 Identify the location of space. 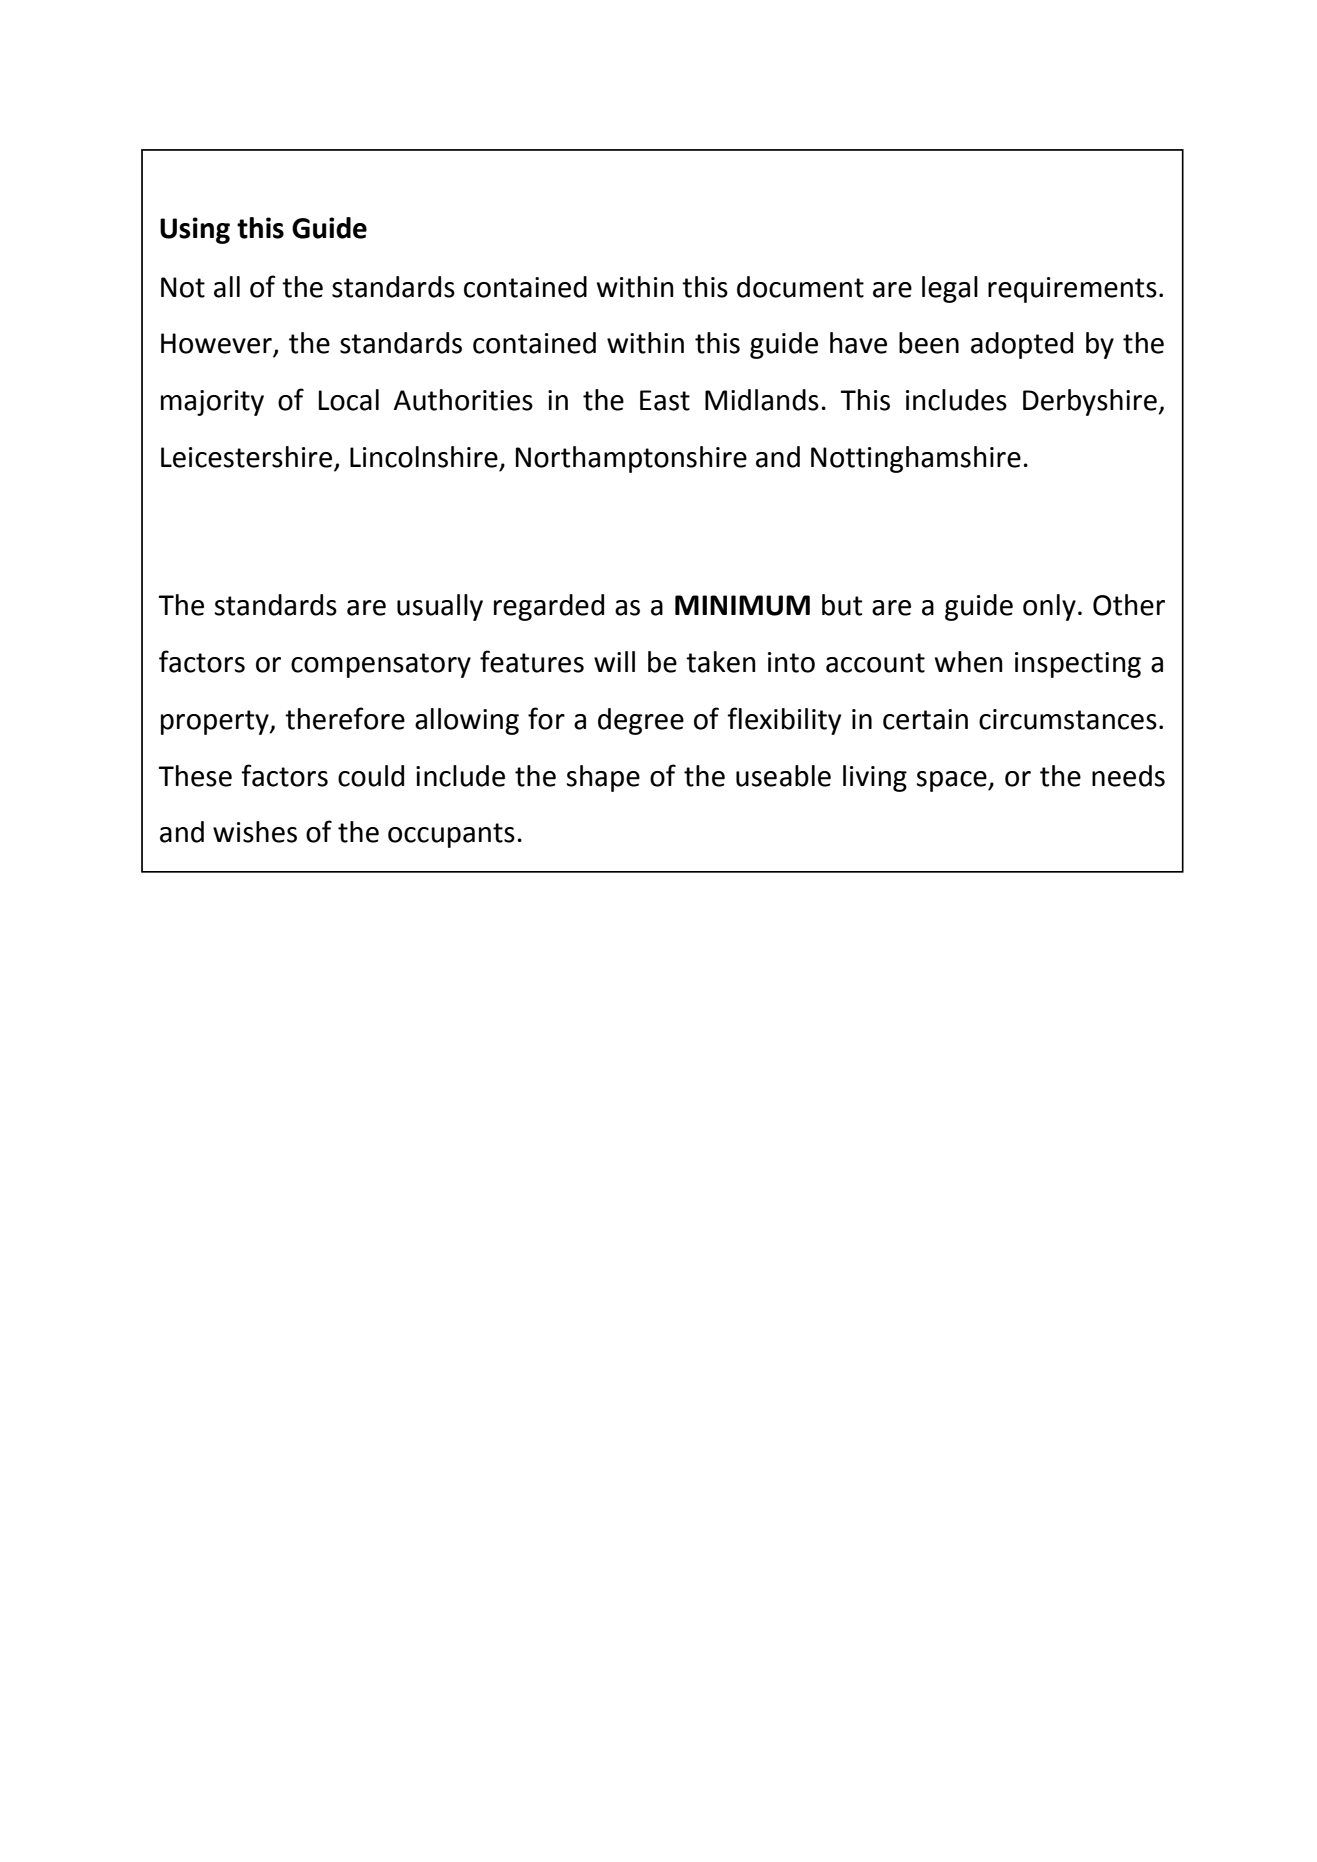
(953, 781).
